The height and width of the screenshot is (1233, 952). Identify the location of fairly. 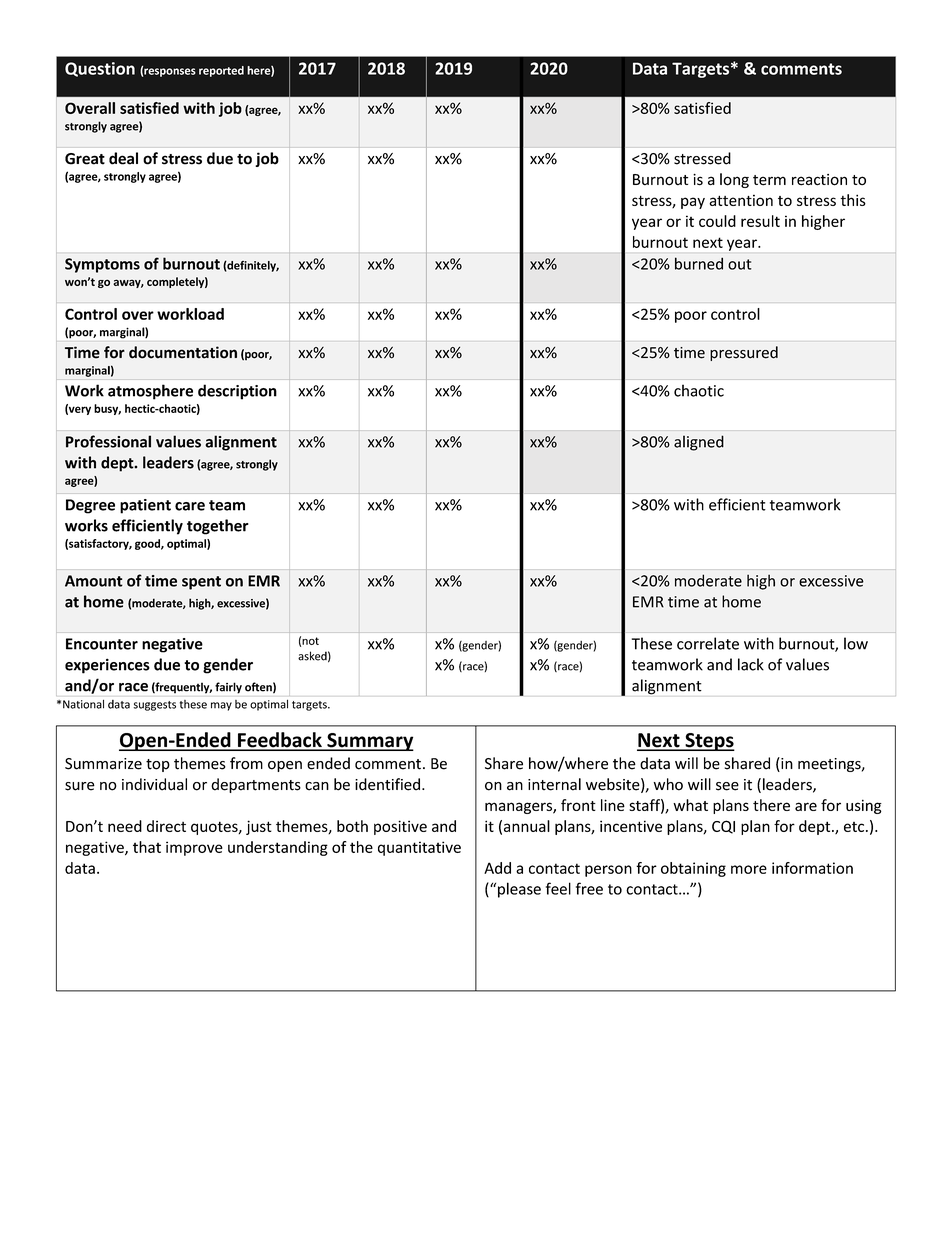
(228, 688).
